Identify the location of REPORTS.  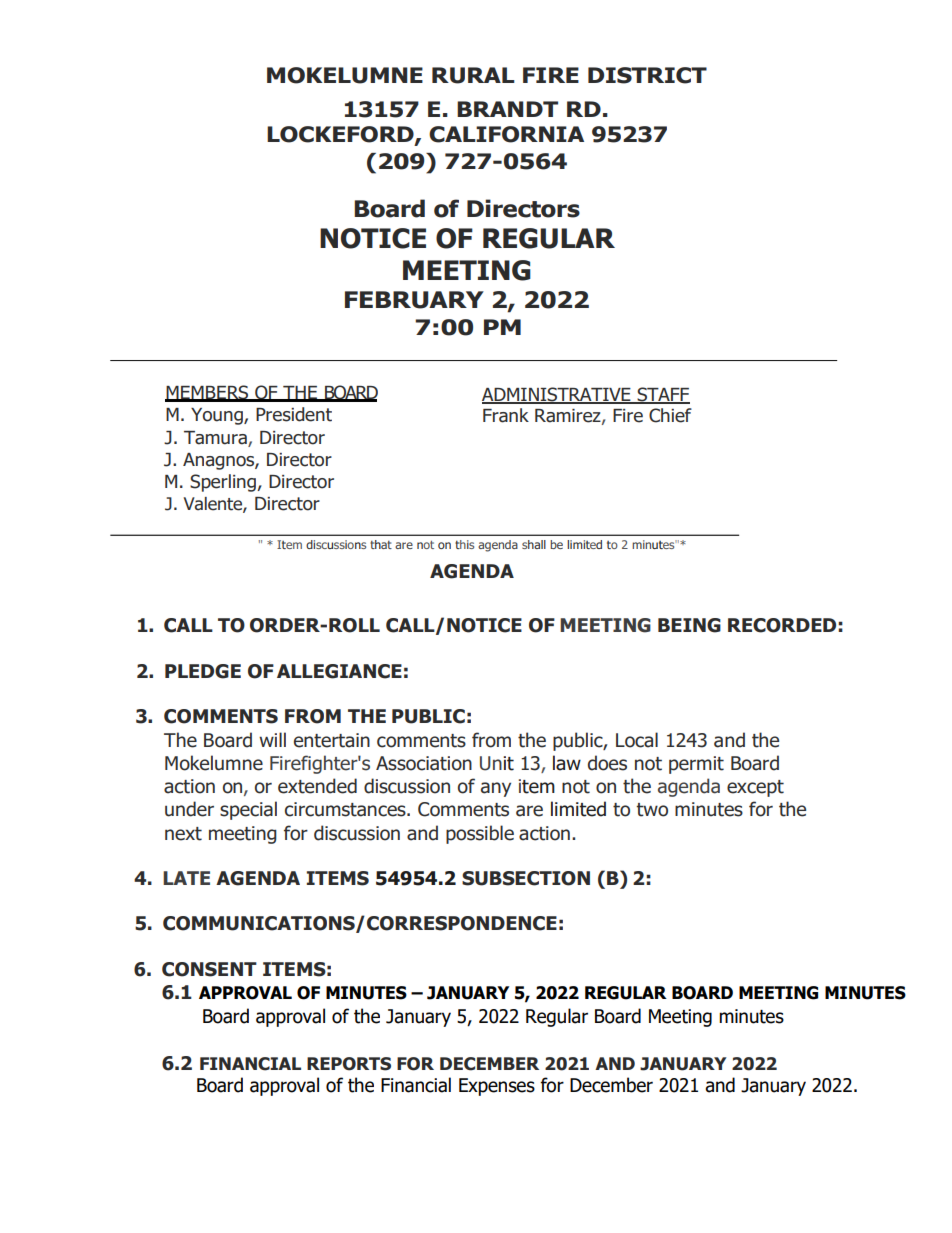
(349, 1064).
